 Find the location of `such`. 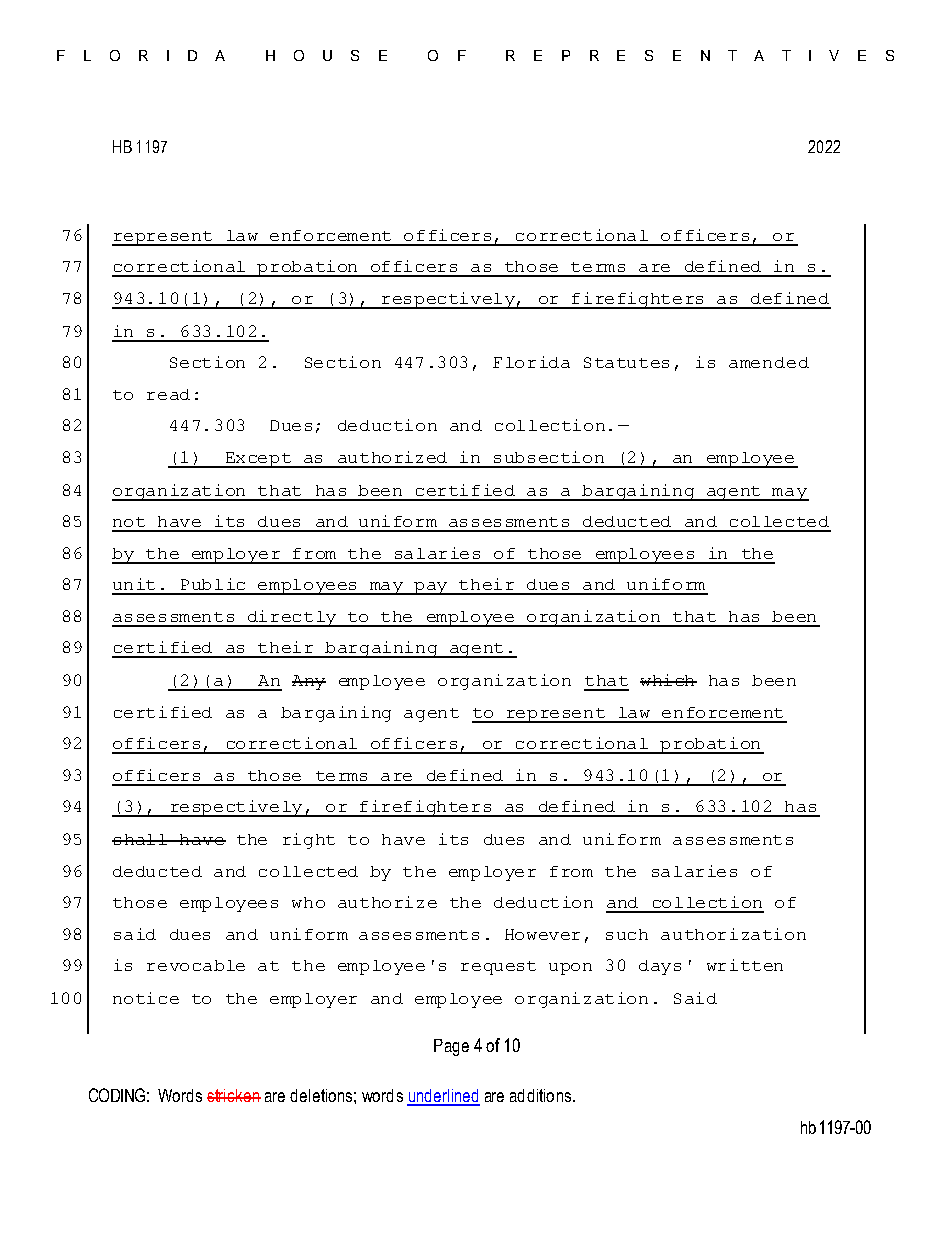

such is located at coordinates (627, 934).
